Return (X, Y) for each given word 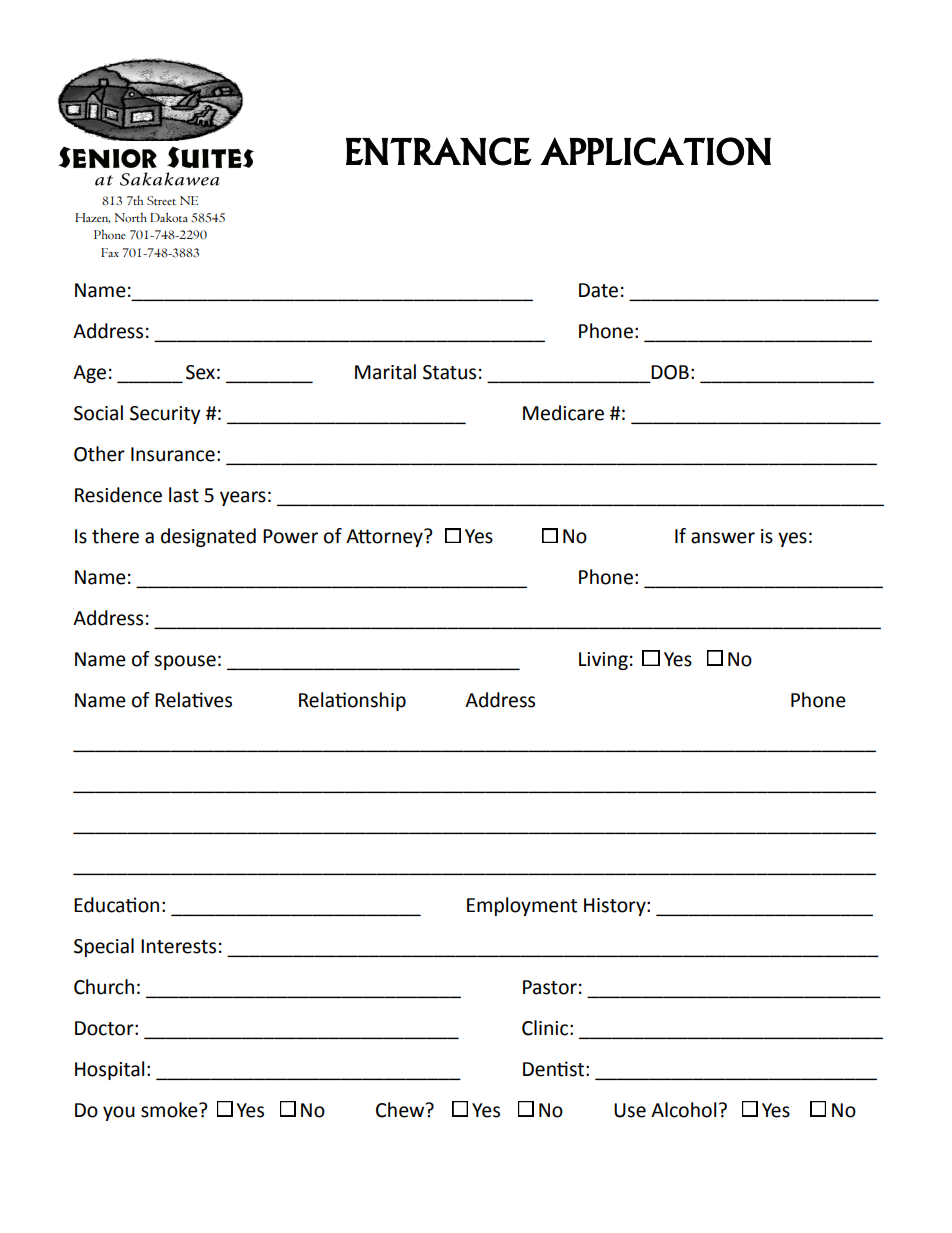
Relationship (352, 701)
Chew (401, 1110)
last (184, 495)
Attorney (385, 538)
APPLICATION (655, 151)
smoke (170, 1110)
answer (723, 538)
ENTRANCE (438, 151)
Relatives (193, 700)
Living (603, 661)
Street (161, 200)
